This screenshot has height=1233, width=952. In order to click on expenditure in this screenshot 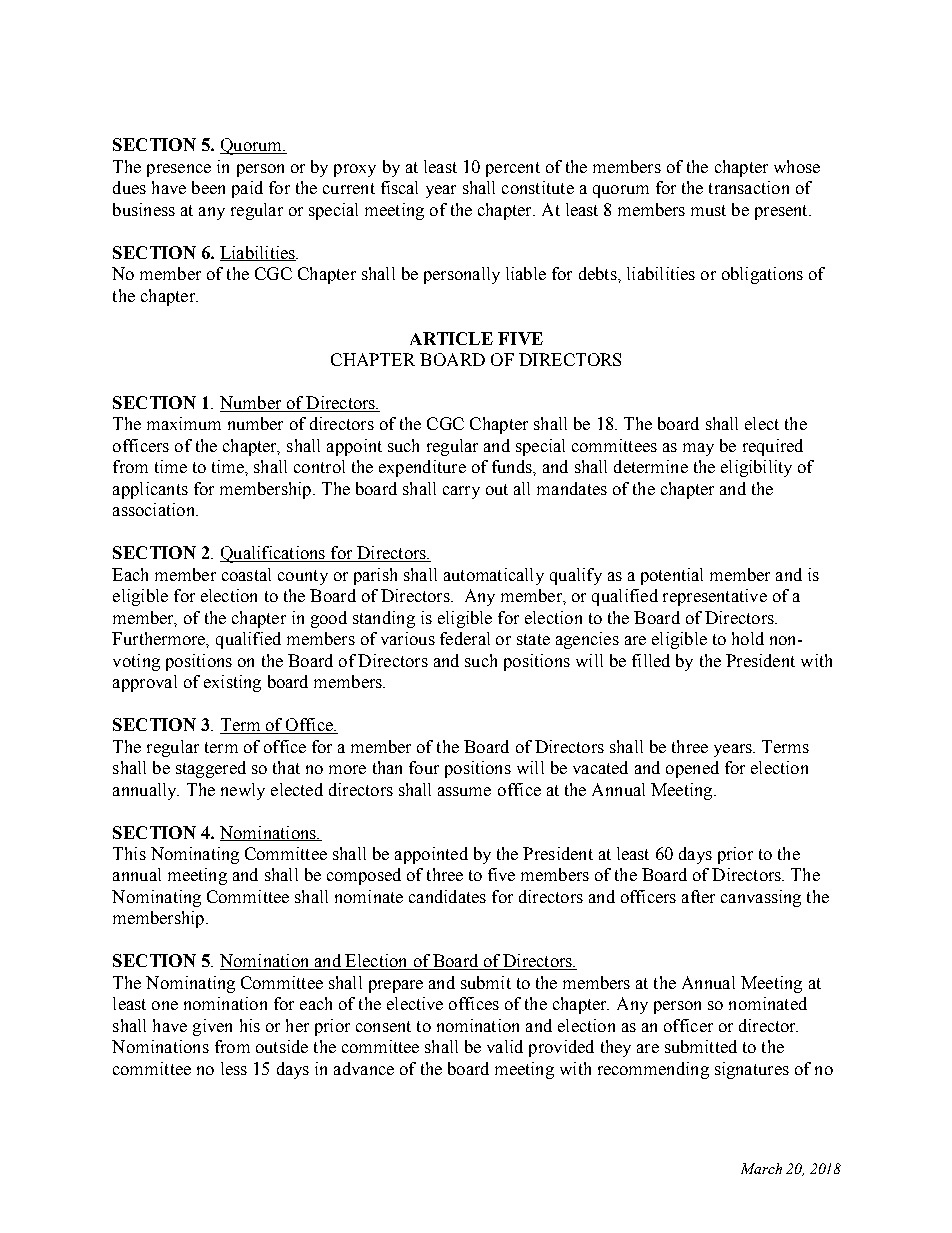, I will do `click(422, 468)`.
